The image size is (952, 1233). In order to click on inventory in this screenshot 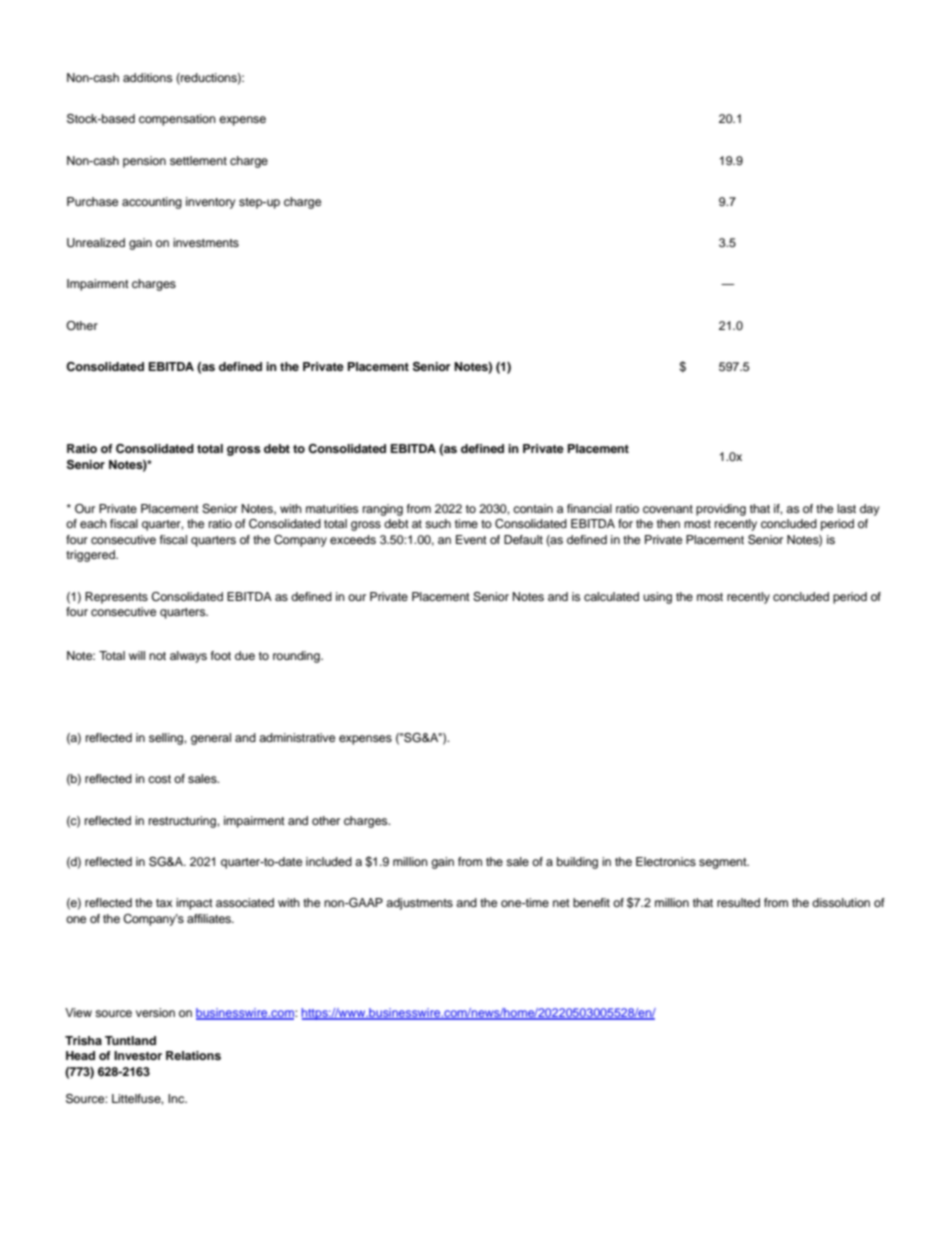, I will do `click(211, 203)`.
